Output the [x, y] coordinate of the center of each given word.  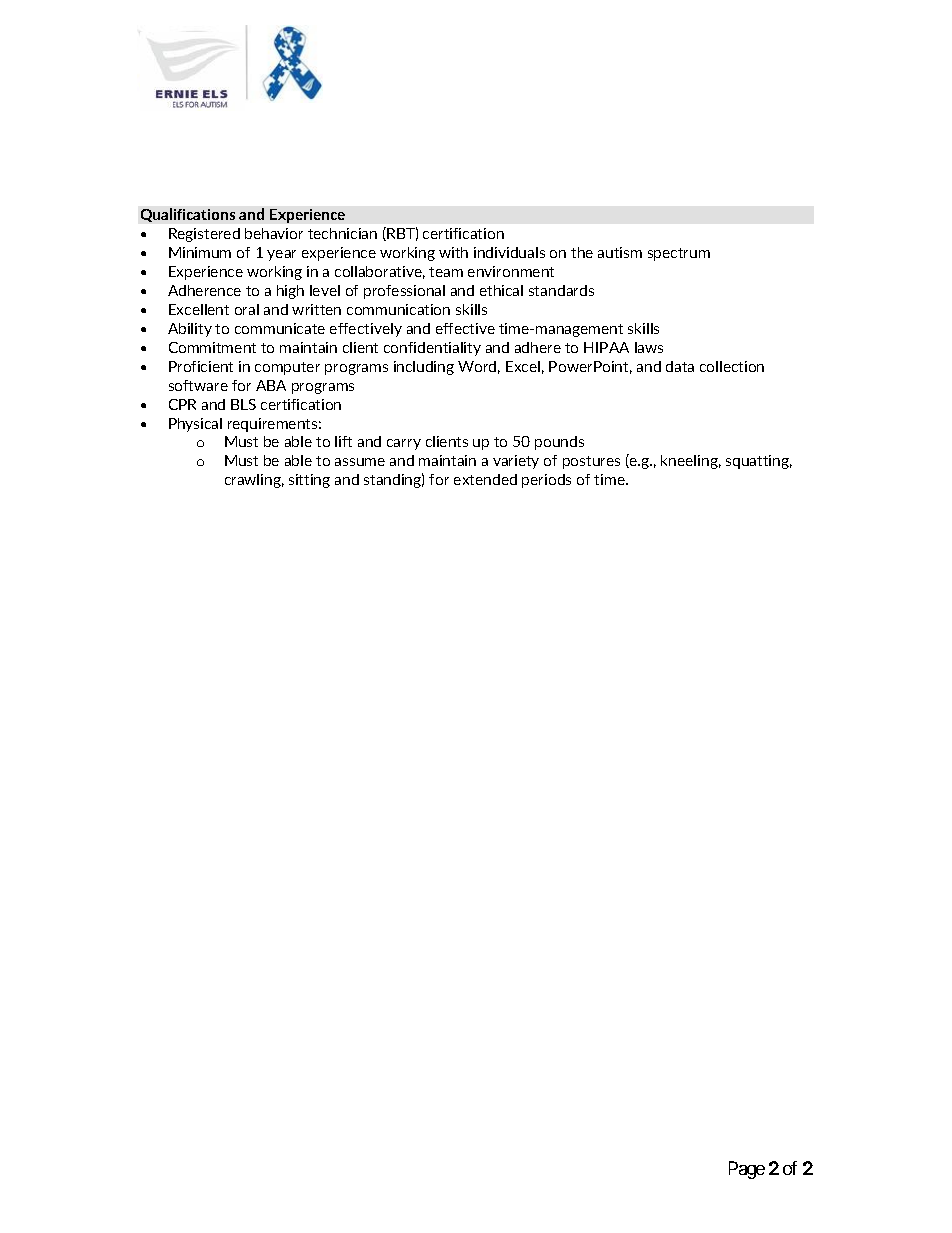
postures [591, 462]
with [453, 252]
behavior [274, 233]
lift [343, 441]
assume [360, 462]
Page [747, 1170]
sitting [309, 481]
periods [546, 481]
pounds [559, 443]
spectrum [679, 254]
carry [404, 444]
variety [516, 462]
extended [485, 479]
